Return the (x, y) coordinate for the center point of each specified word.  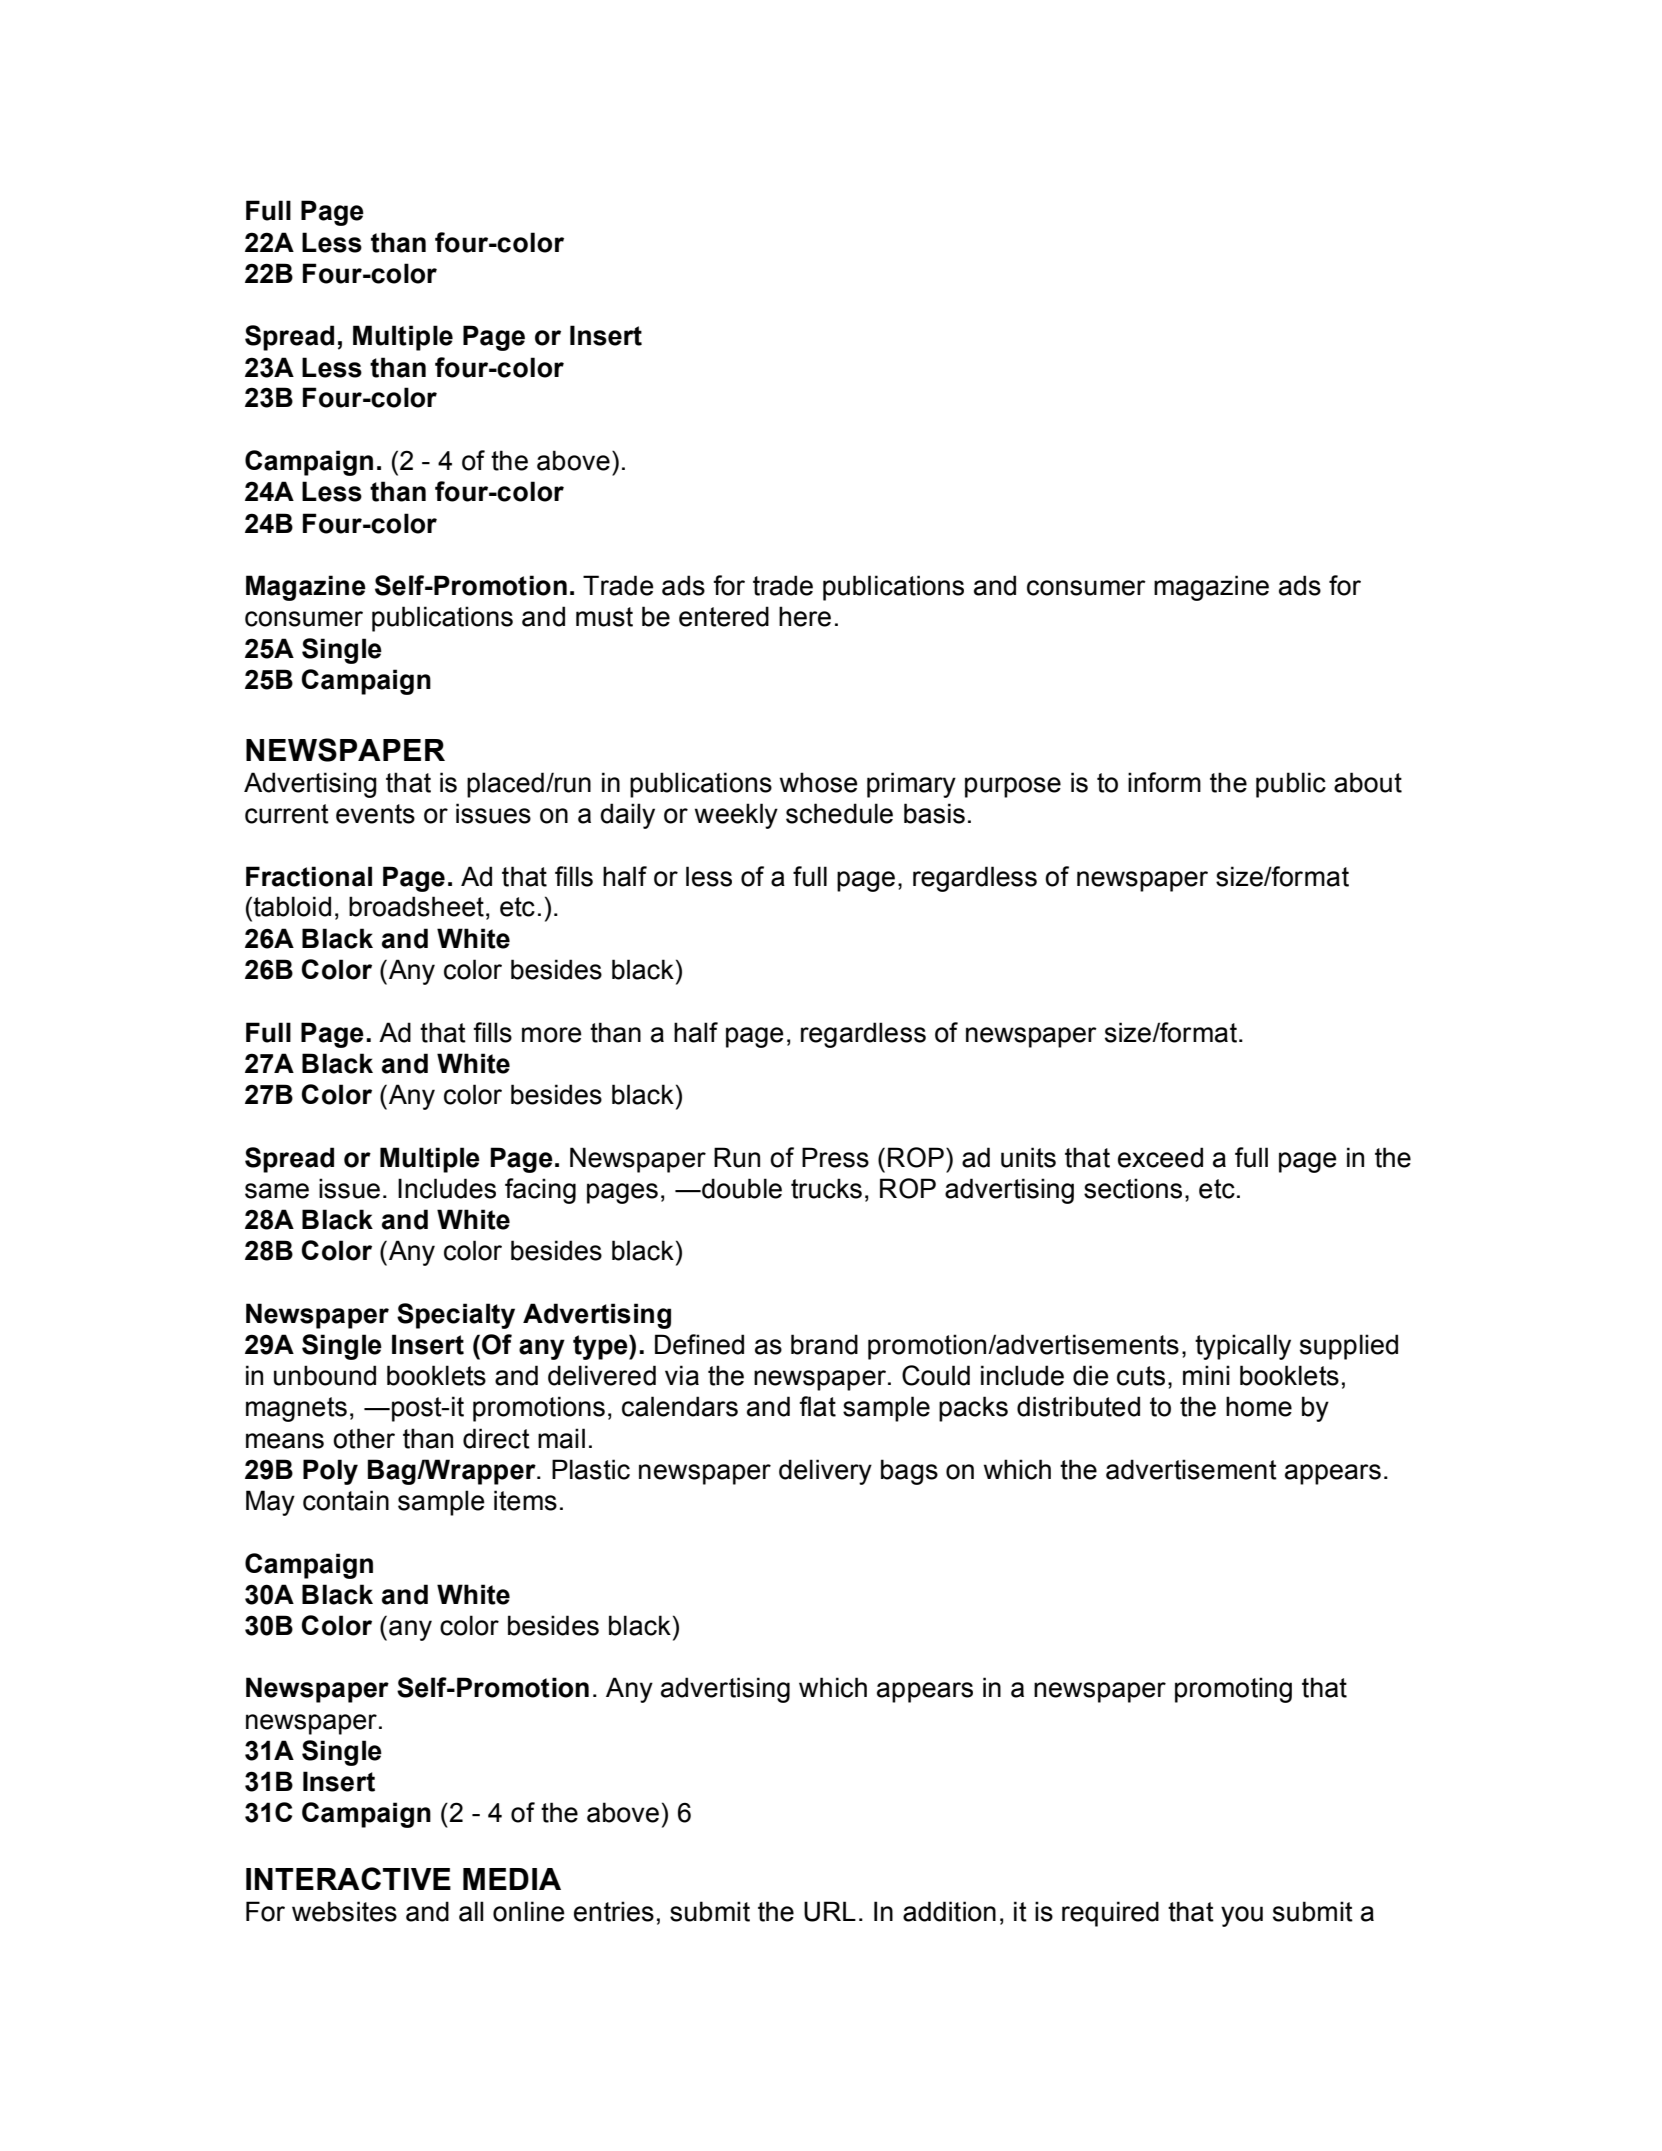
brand (824, 1344)
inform (1164, 782)
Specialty (456, 1316)
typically (1243, 1347)
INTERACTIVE (348, 1878)
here (805, 616)
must (604, 617)
